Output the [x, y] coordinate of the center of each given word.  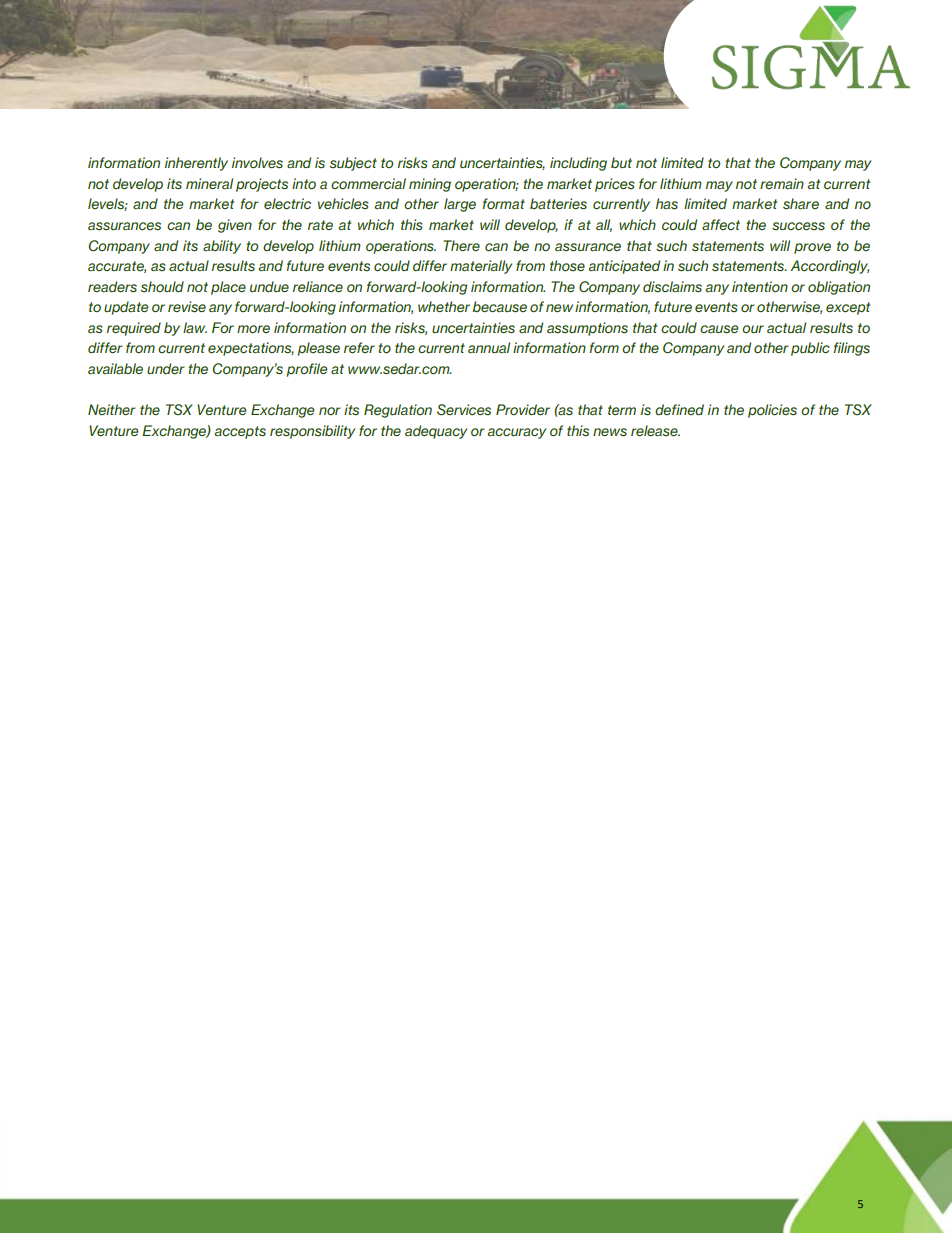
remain [782, 183]
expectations [251, 349]
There [461, 245]
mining [430, 185]
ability [222, 247]
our [753, 329]
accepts [240, 432]
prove [812, 248]
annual [489, 347]
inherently [196, 164]
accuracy [516, 433]
